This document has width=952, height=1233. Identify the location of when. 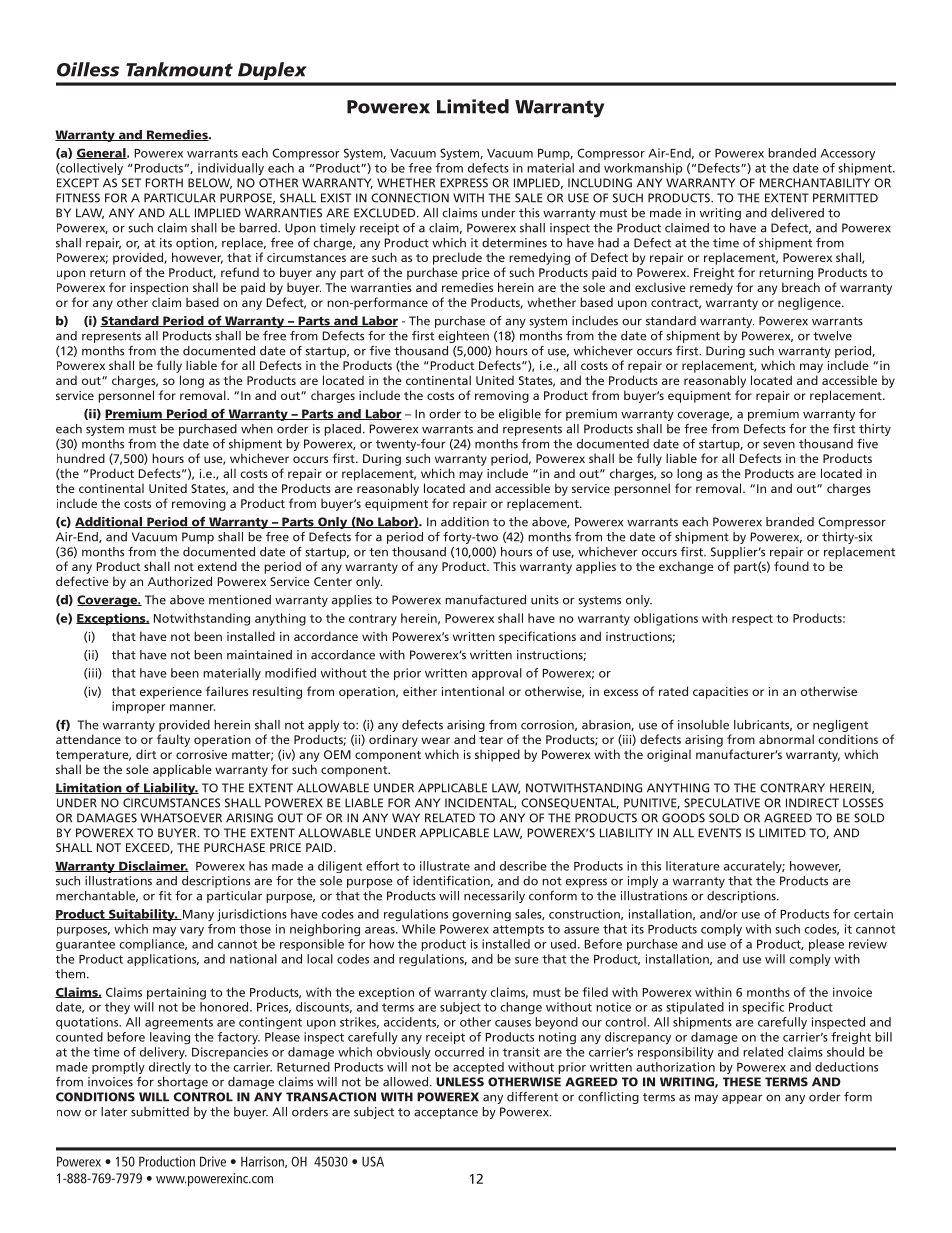
(257, 429).
